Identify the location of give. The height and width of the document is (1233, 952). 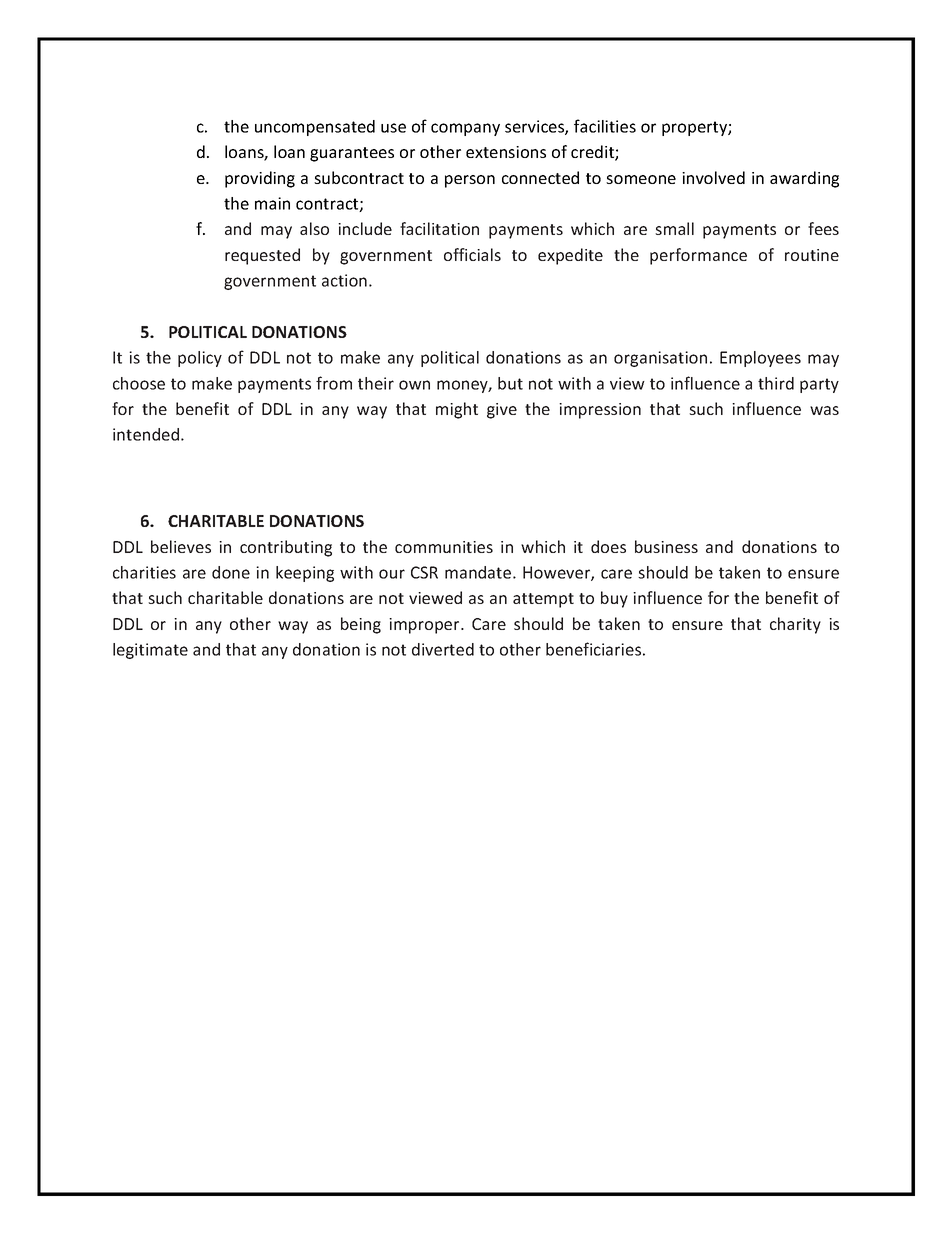
(502, 411).
